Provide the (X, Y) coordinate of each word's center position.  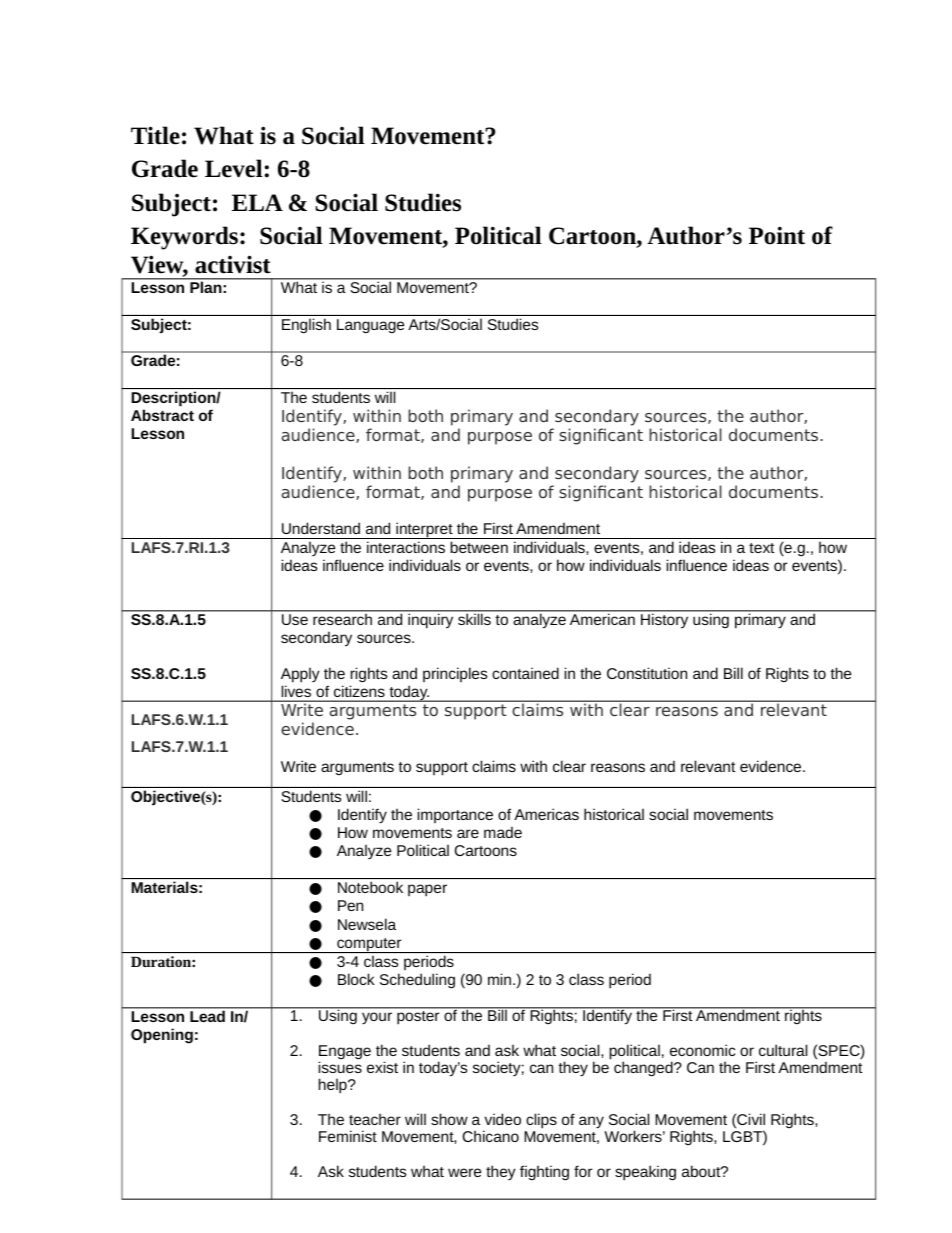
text (762, 548)
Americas (546, 814)
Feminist (348, 1136)
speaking (645, 1173)
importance (455, 815)
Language (370, 326)
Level (234, 168)
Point (777, 235)
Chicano (491, 1136)
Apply (300, 675)
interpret (424, 530)
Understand (321, 528)
